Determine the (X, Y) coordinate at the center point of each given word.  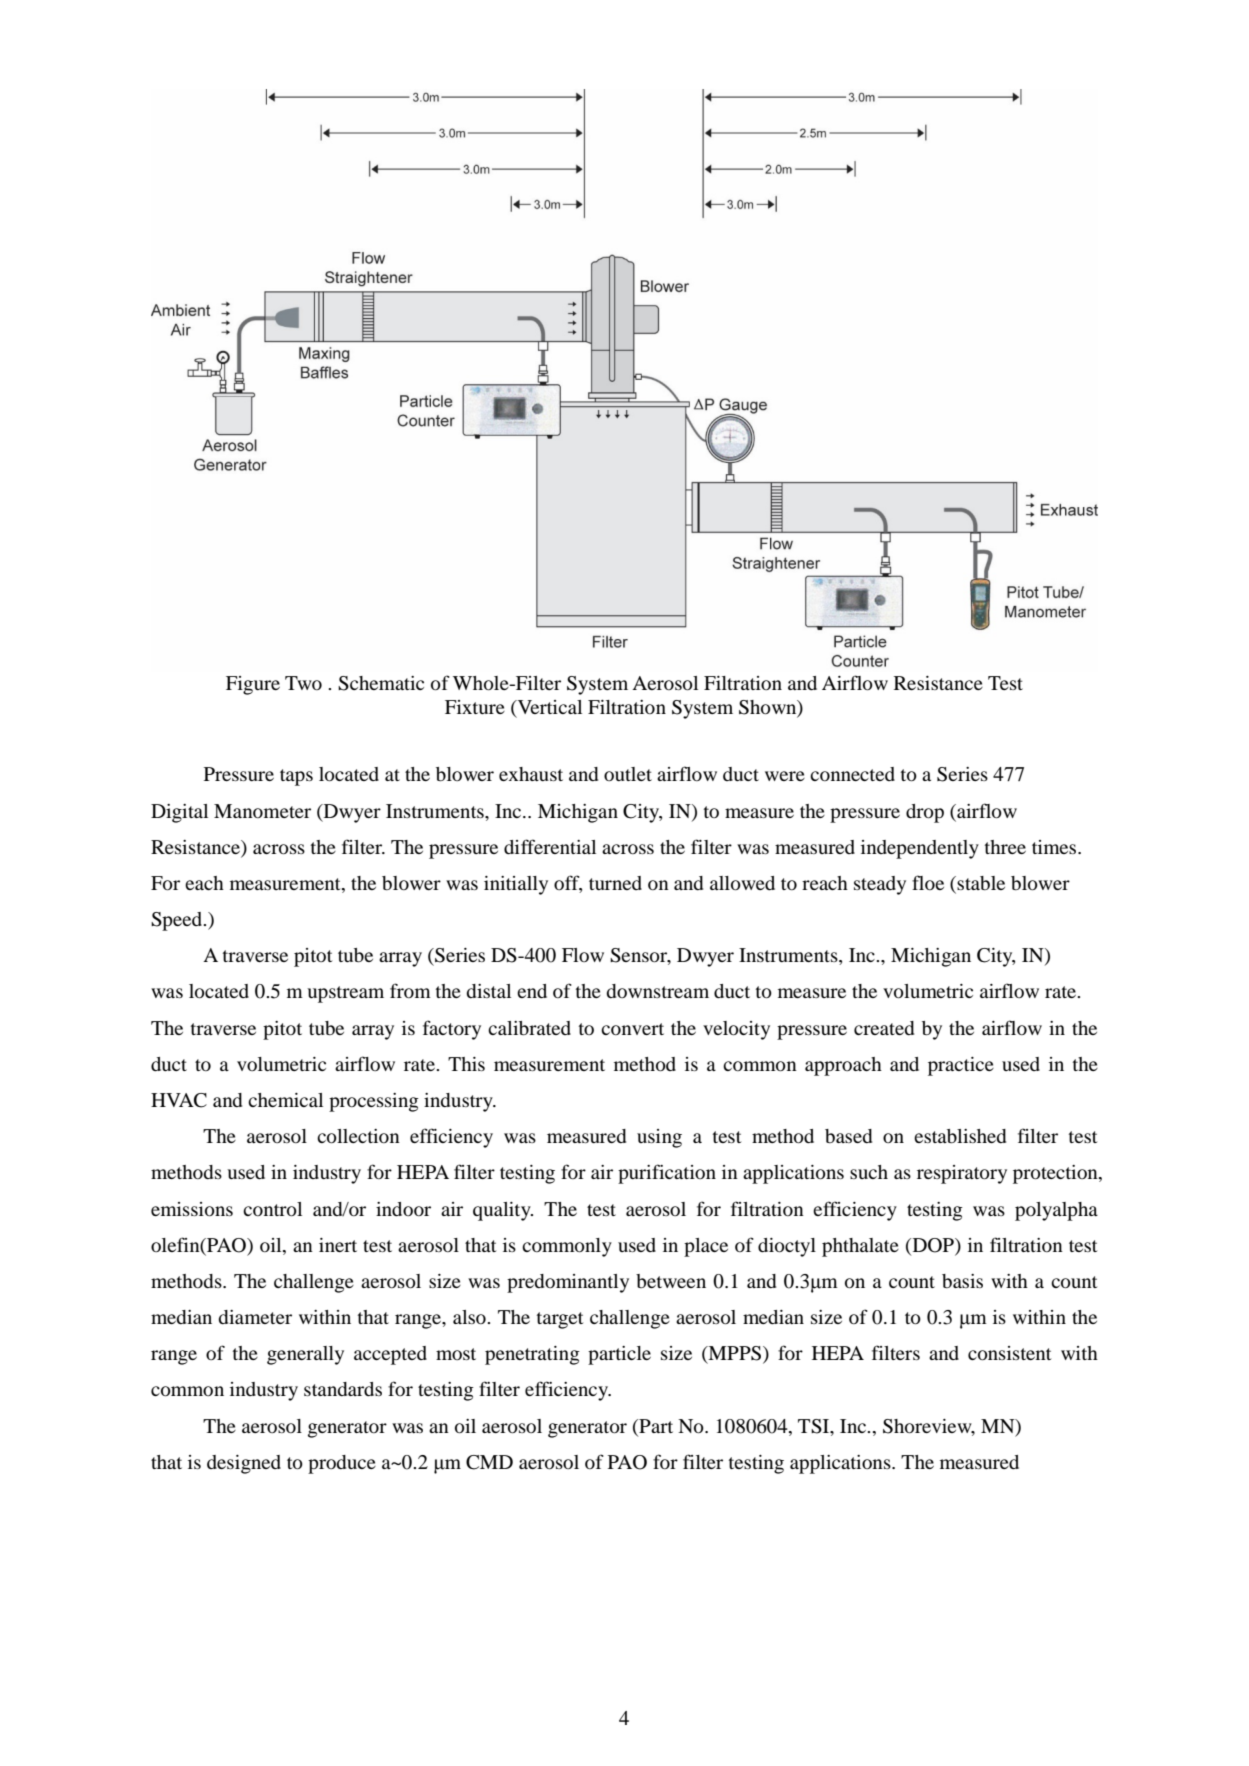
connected (852, 774)
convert (632, 1029)
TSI (815, 1426)
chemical (285, 1100)
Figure (253, 685)
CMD (489, 1462)
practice (961, 1066)
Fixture (475, 707)
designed (244, 1464)
